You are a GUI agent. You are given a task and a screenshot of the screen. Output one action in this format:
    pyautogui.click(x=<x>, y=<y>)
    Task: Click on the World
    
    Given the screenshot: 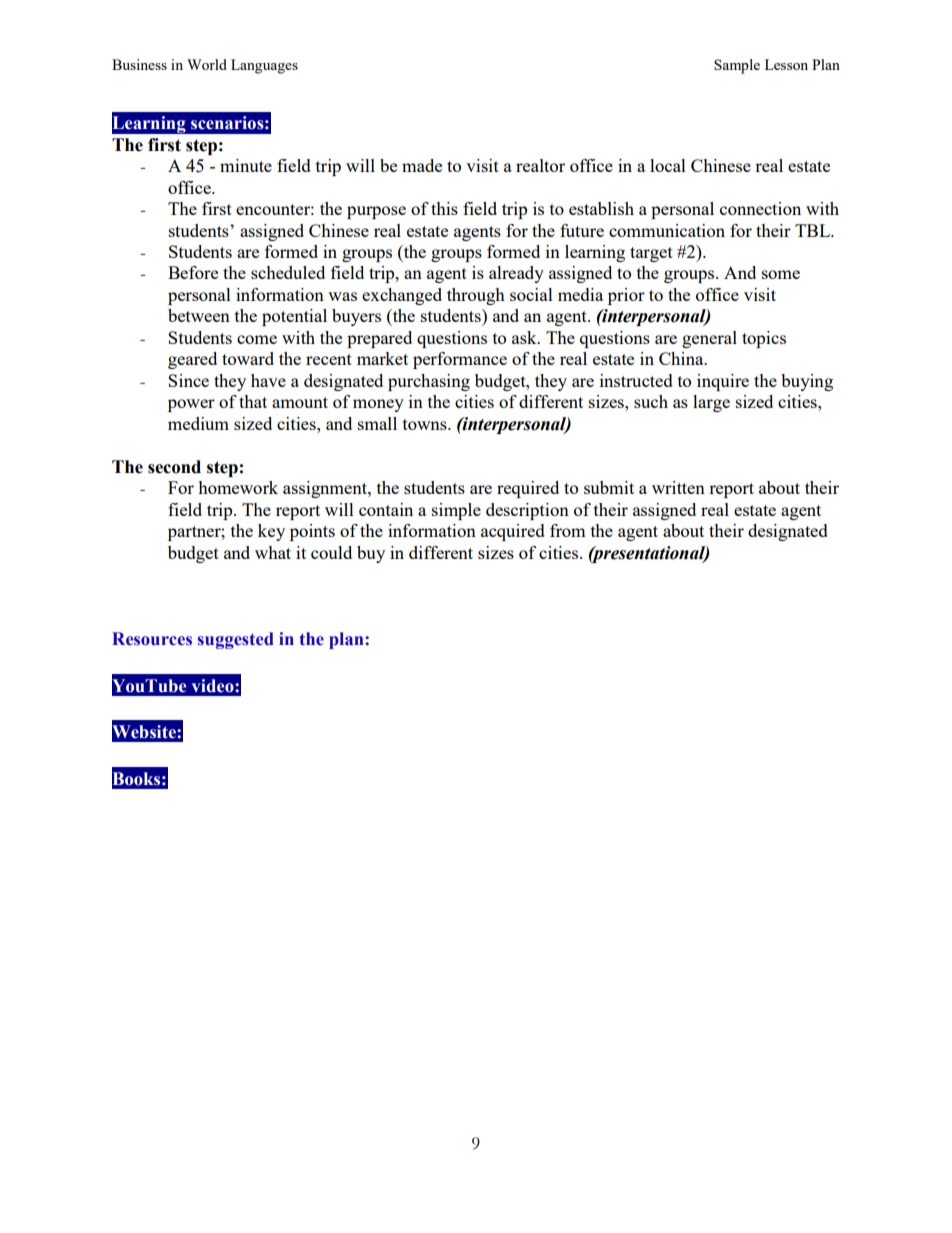 What is the action you would take?
    pyautogui.click(x=207, y=64)
